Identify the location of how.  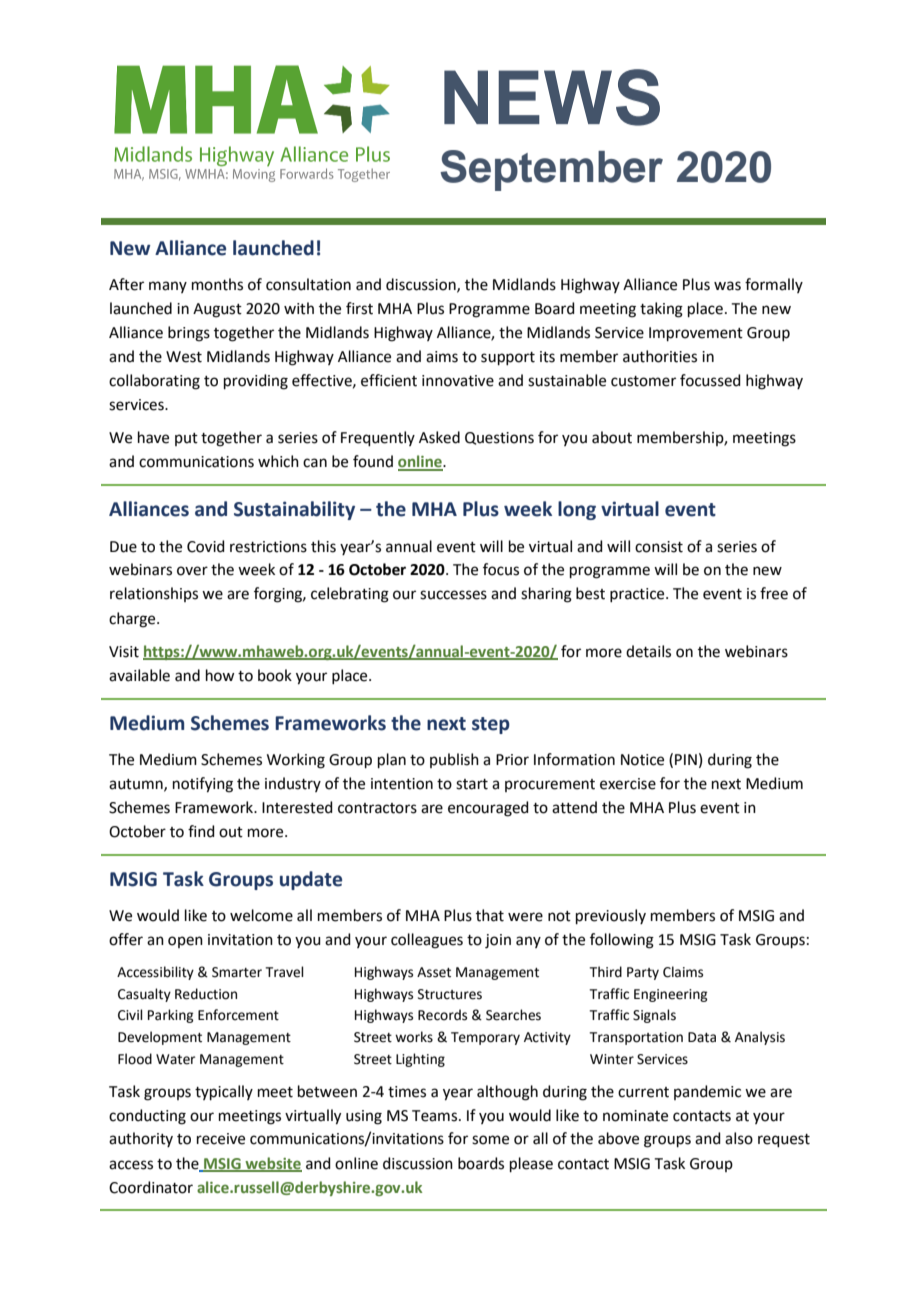
(220, 675).
